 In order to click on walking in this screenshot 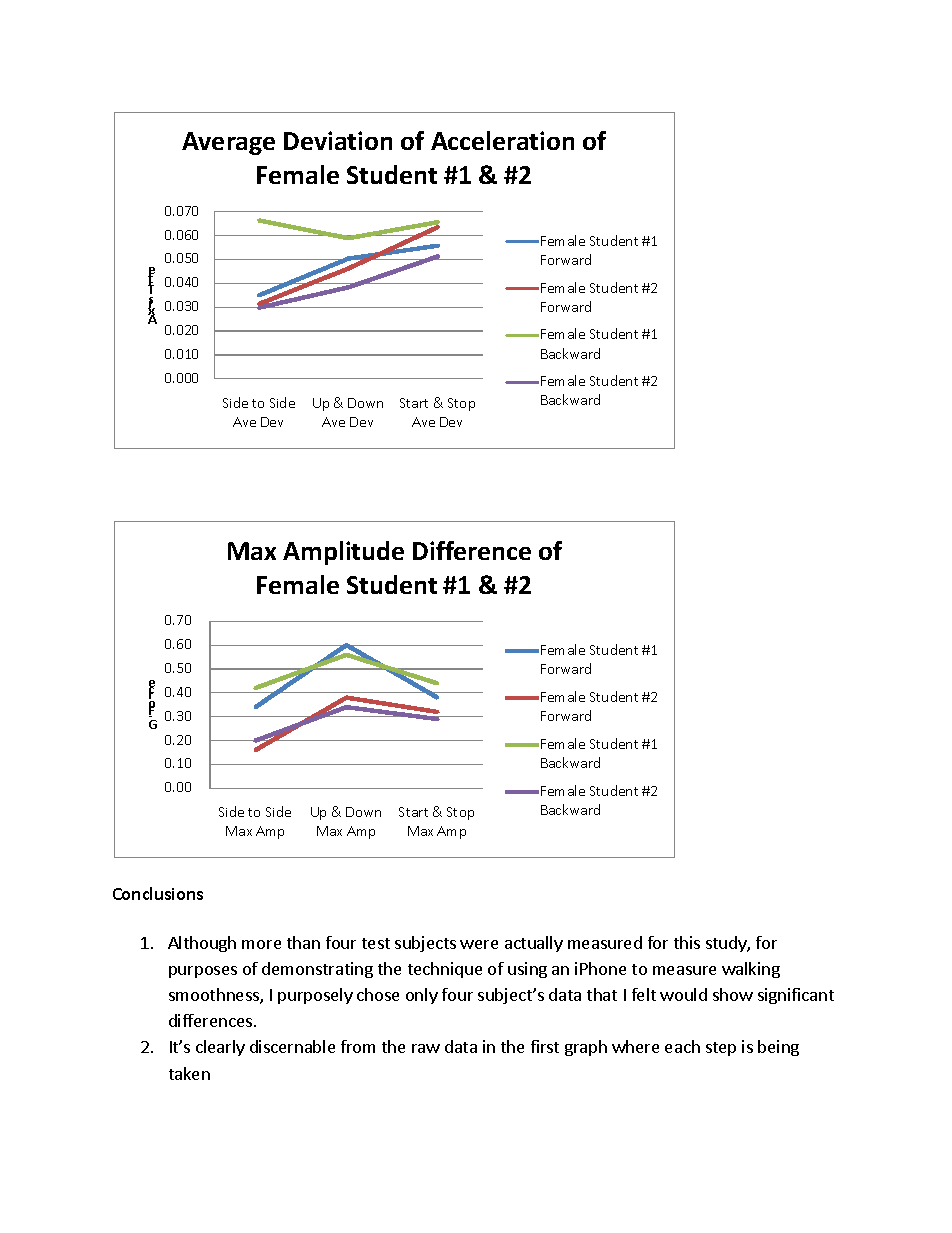, I will do `click(751, 970)`.
